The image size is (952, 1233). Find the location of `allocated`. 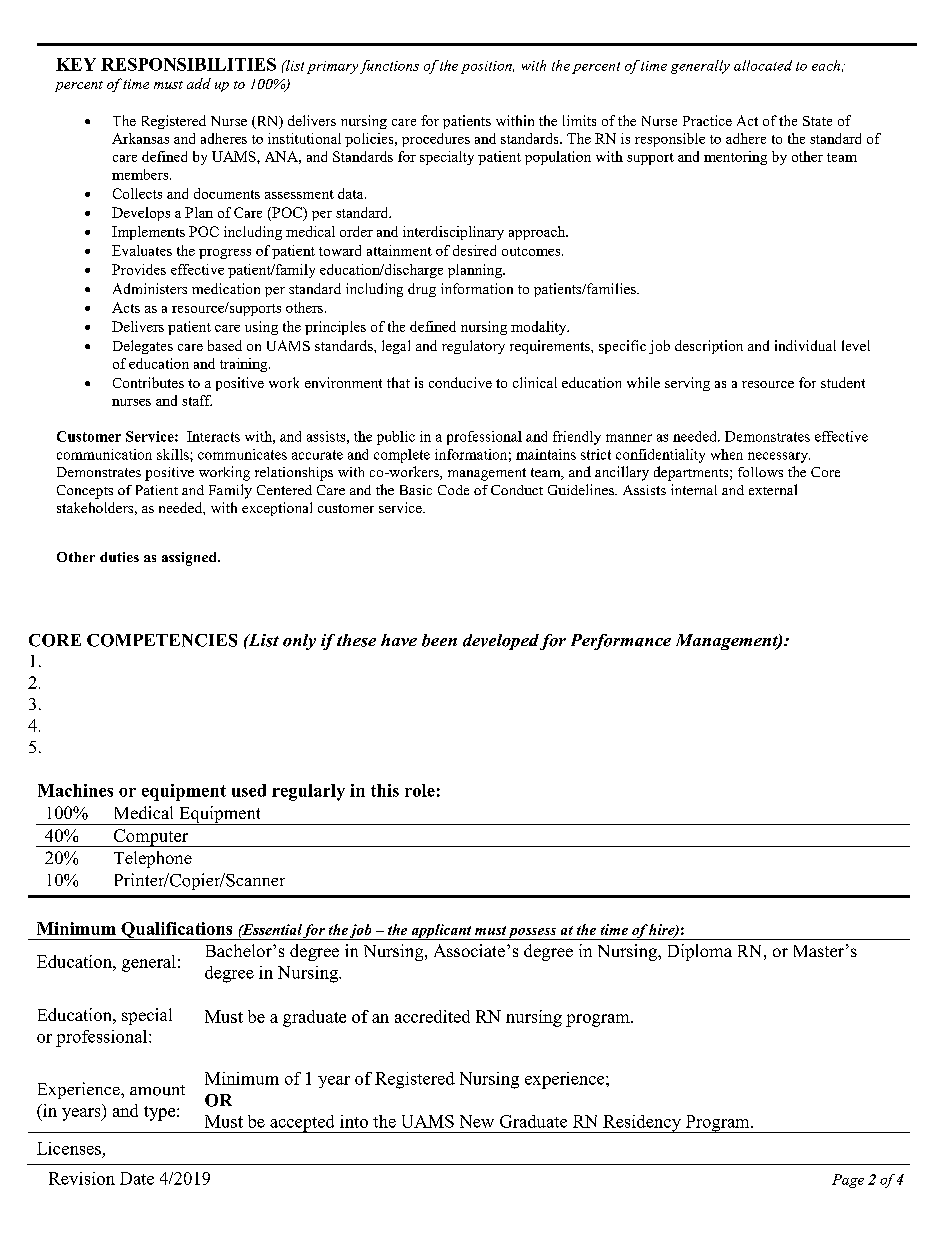

allocated is located at coordinates (763, 65).
